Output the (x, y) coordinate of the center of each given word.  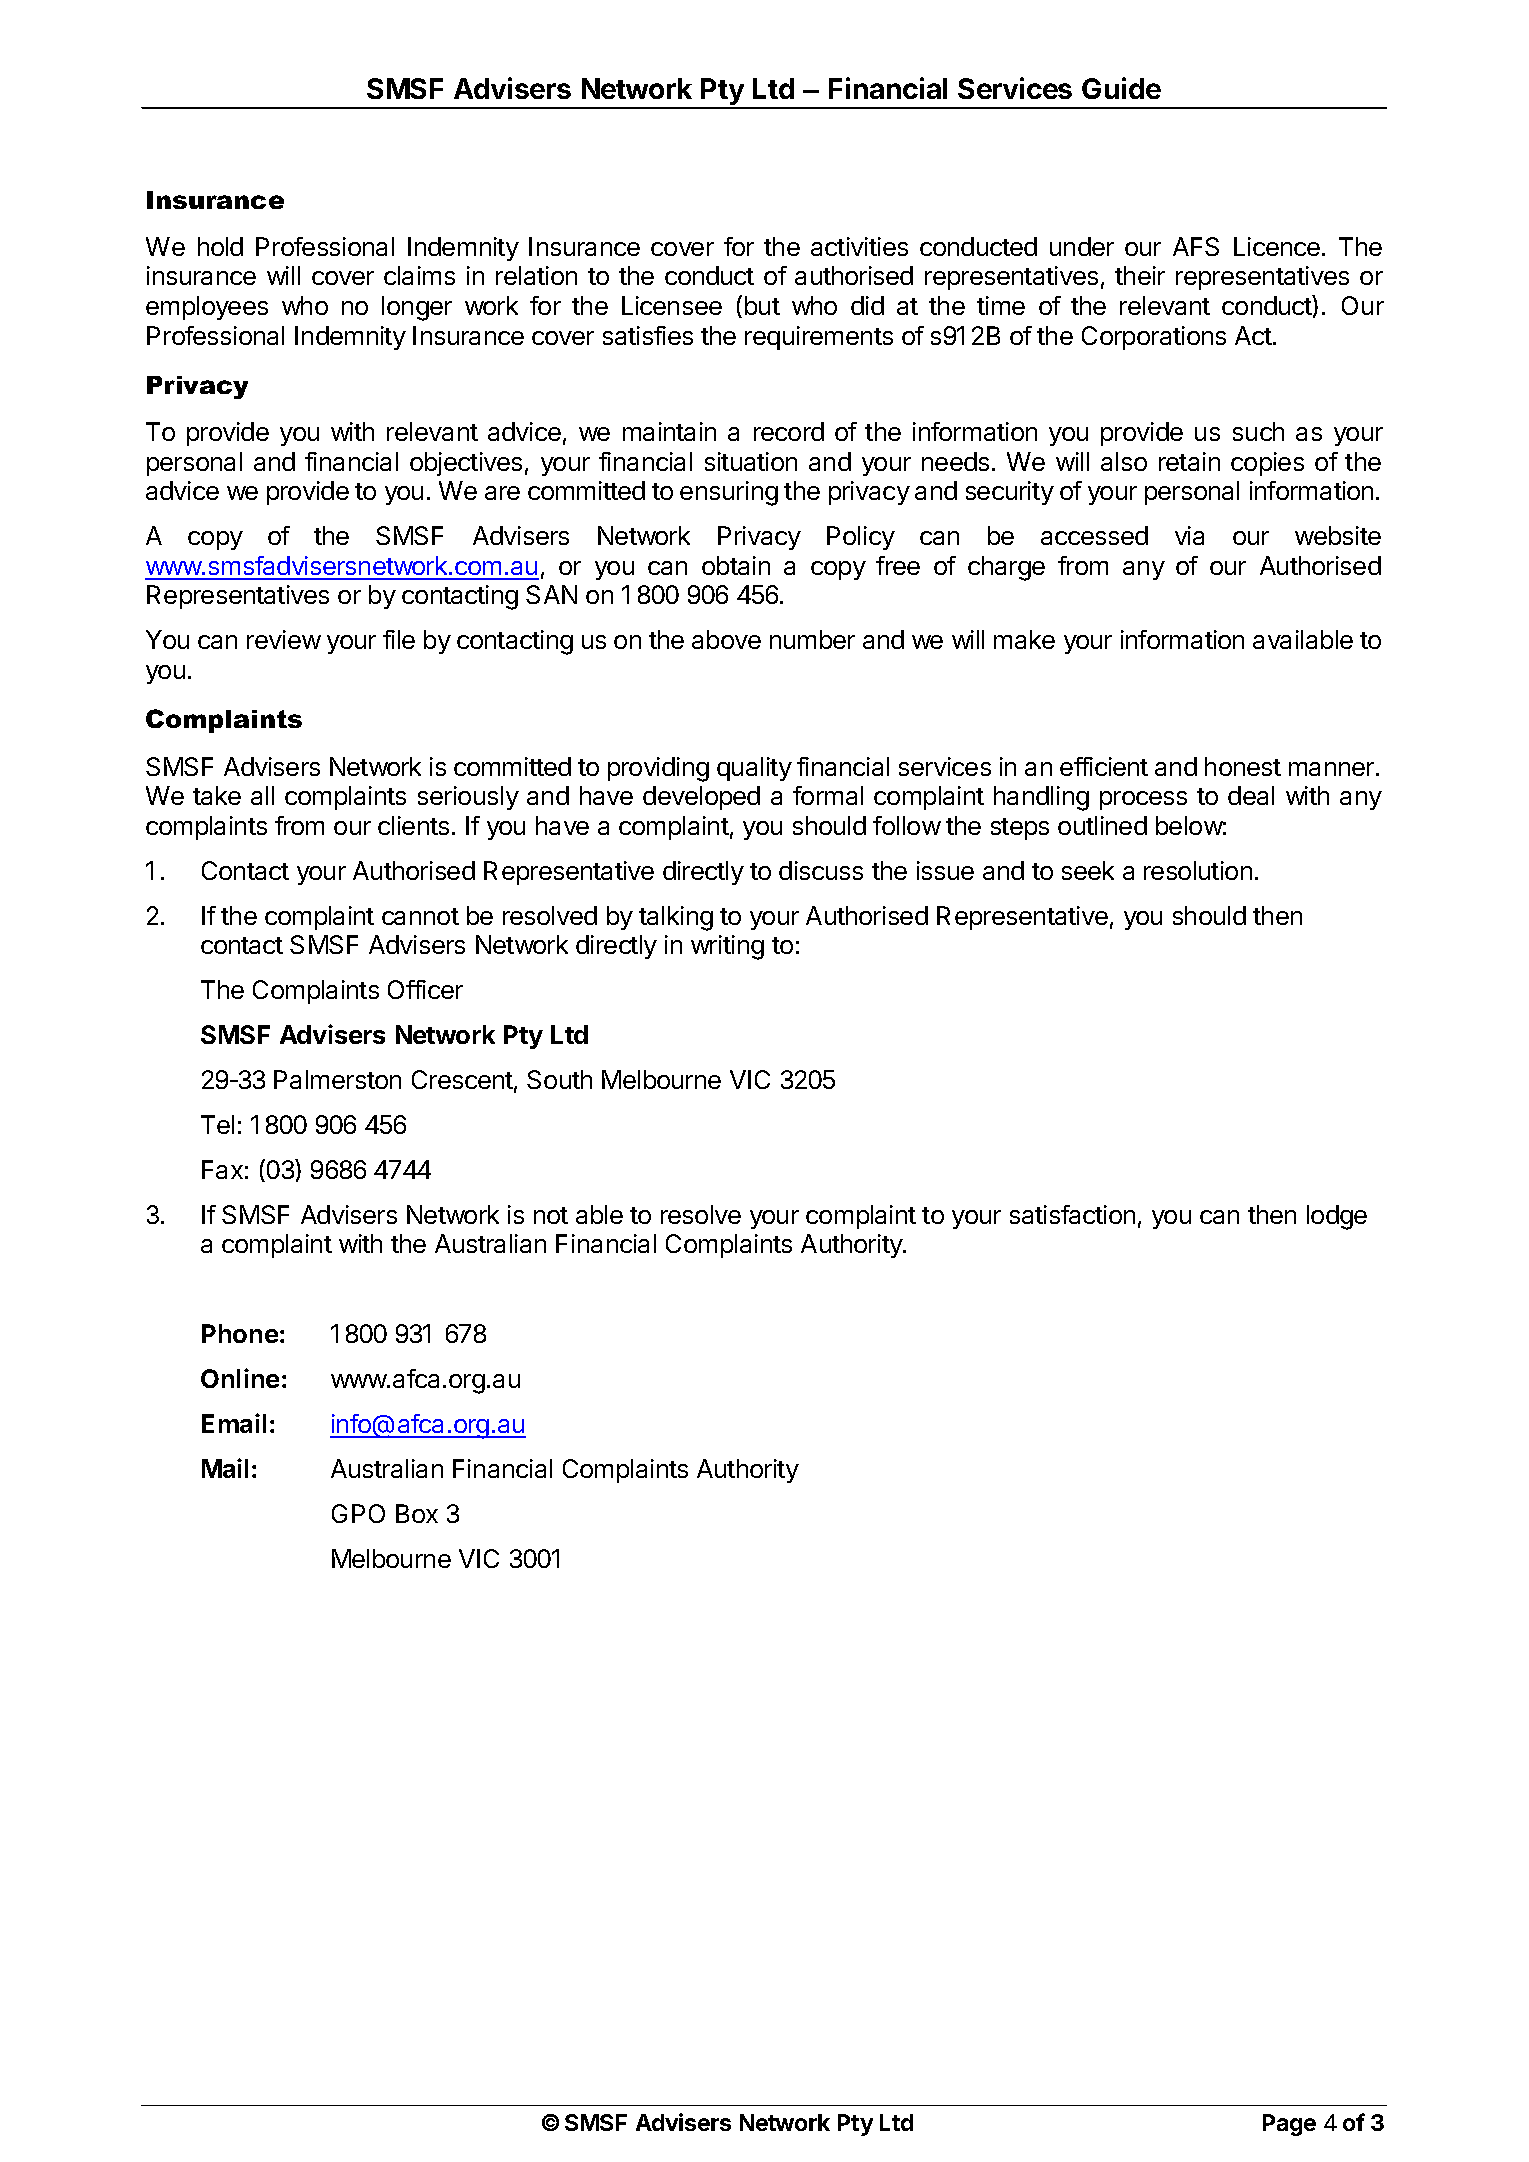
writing (727, 947)
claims (419, 275)
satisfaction (1072, 1214)
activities (859, 246)
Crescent (462, 1079)
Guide (1121, 88)
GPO (358, 1513)
